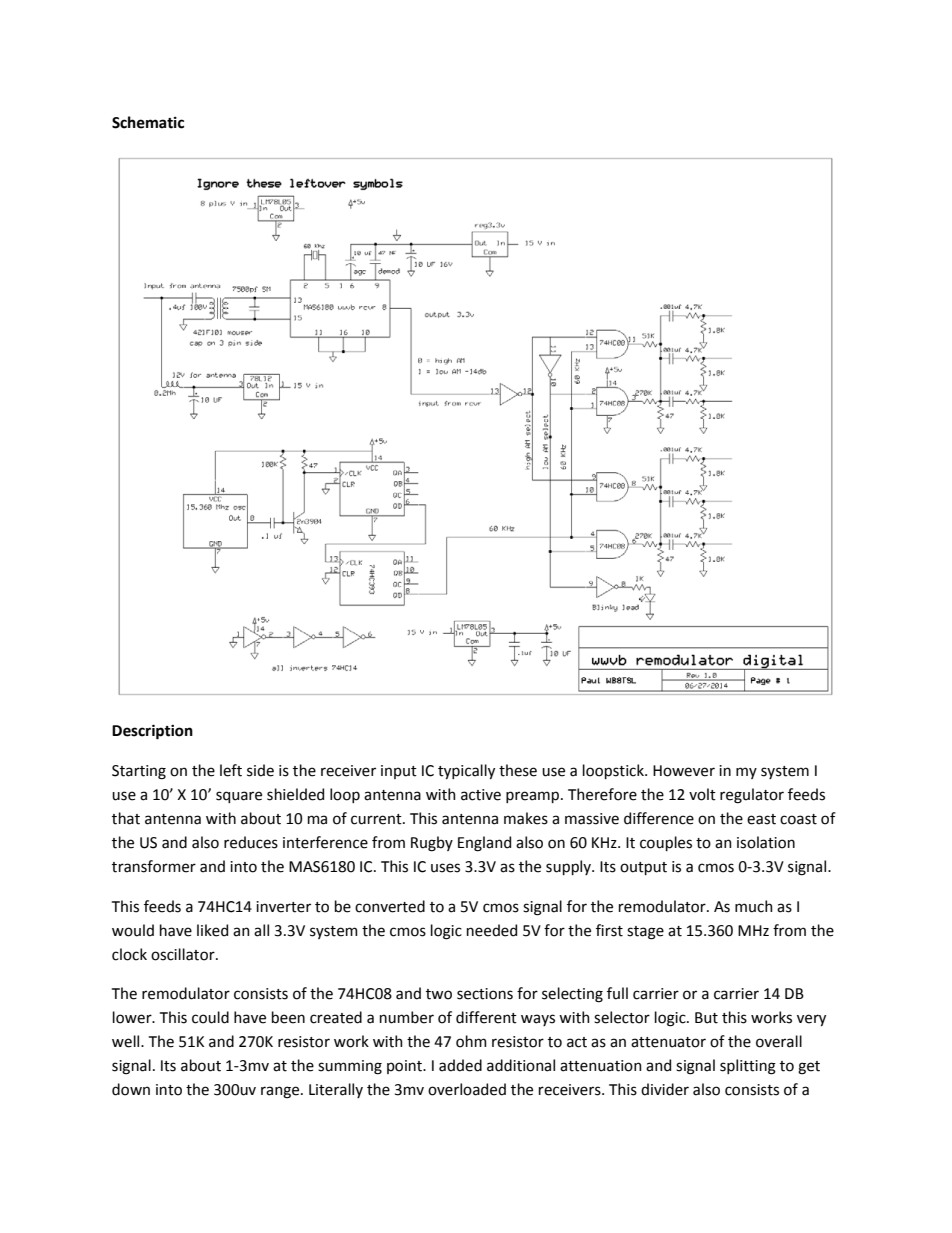  Describe the element at coordinates (399, 772) in the screenshot. I see `input` at that location.
